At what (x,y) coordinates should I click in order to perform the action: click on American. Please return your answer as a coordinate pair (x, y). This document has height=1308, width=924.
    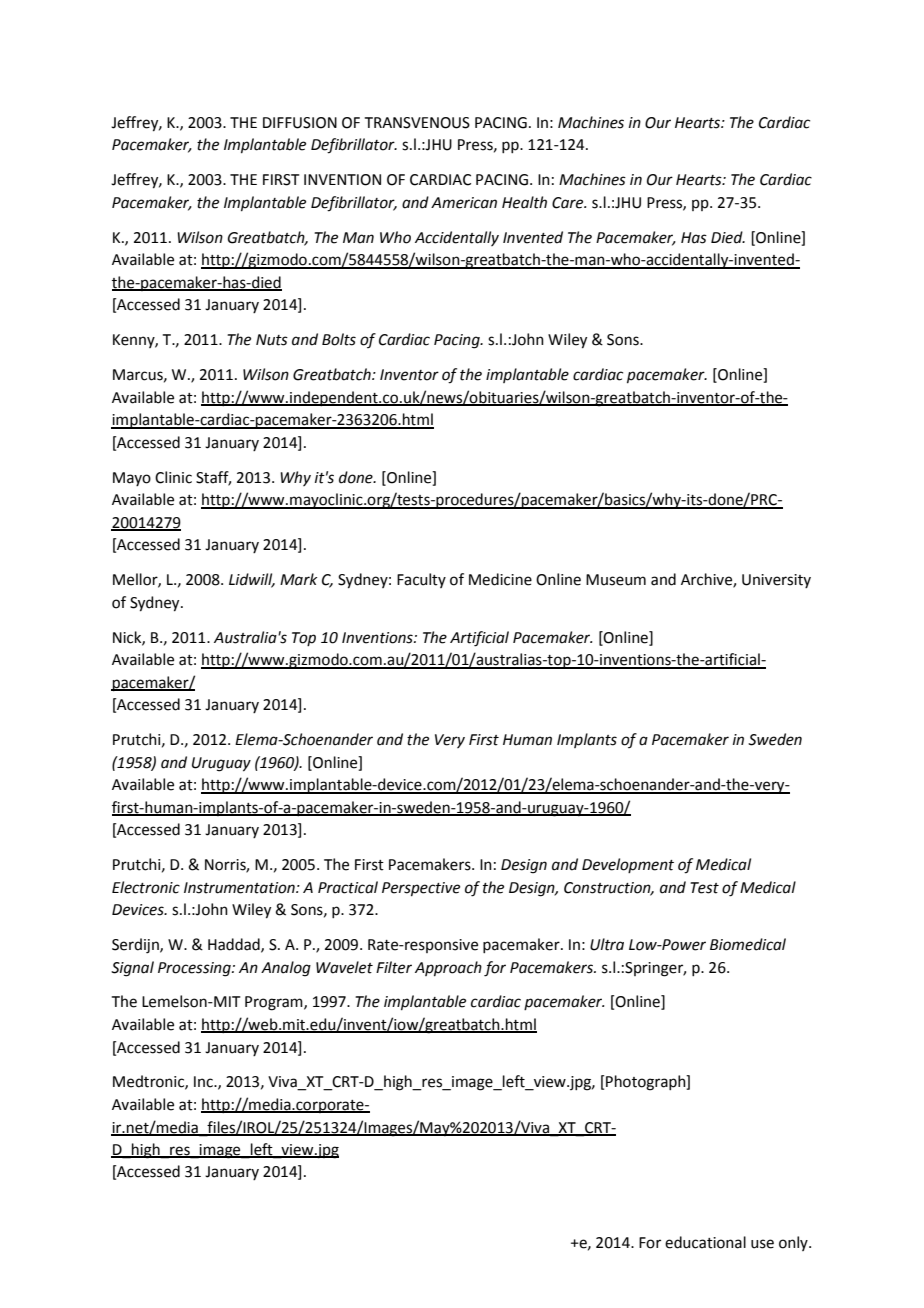
    Looking at the image, I should click on (464, 203).
